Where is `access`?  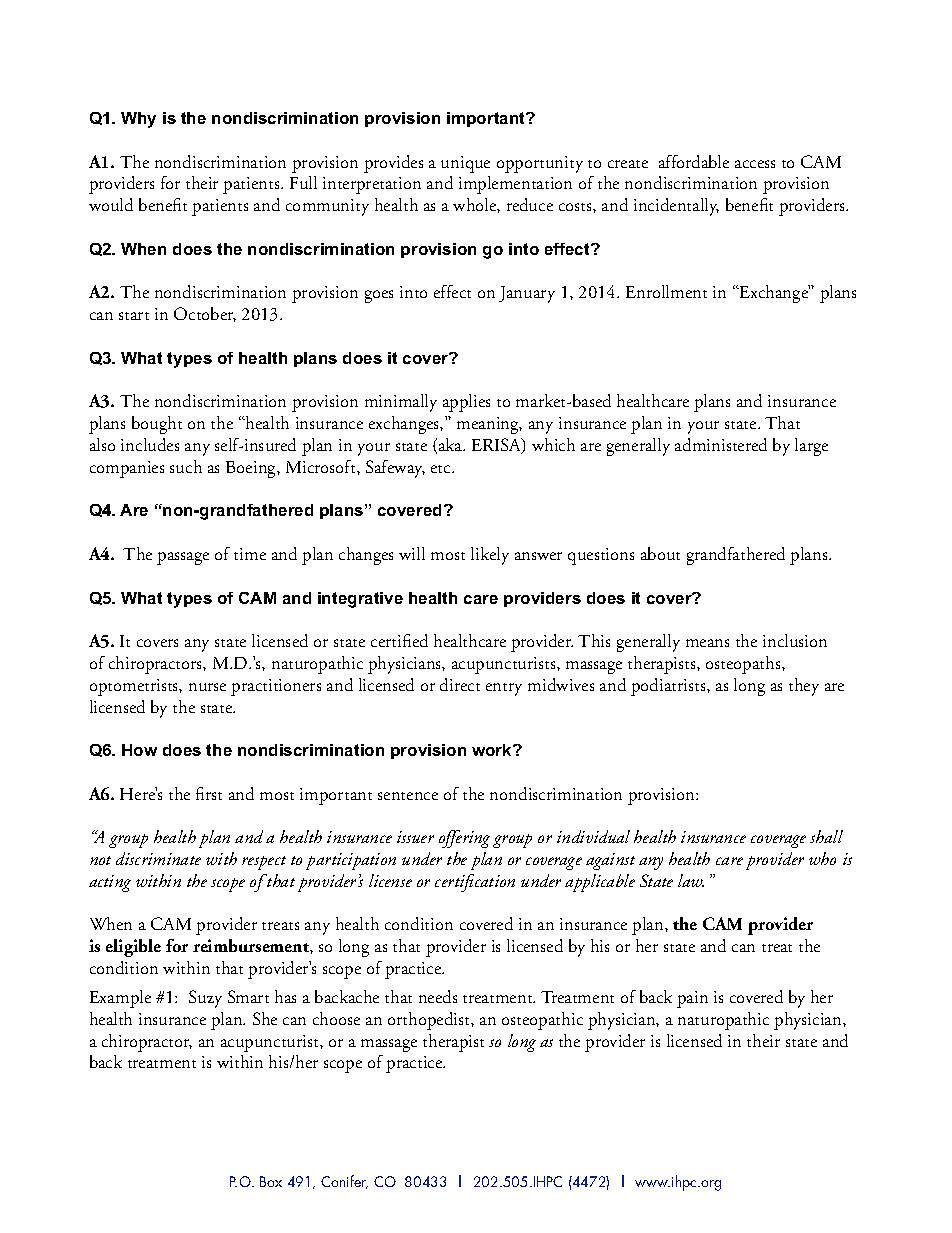
access is located at coordinates (755, 164).
